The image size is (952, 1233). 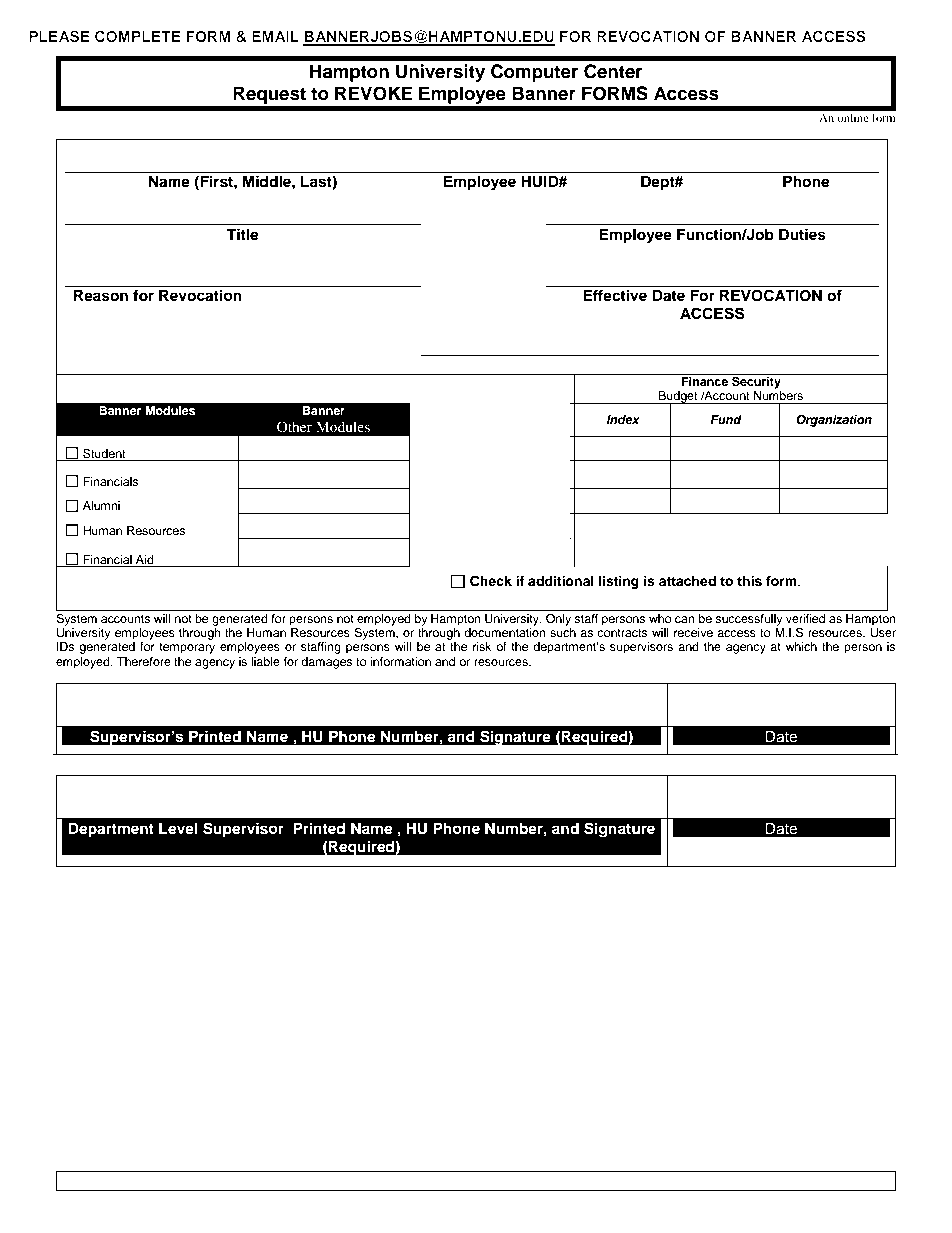 What do you see at coordinates (534, 73) in the page?
I see `Computer` at bounding box center [534, 73].
